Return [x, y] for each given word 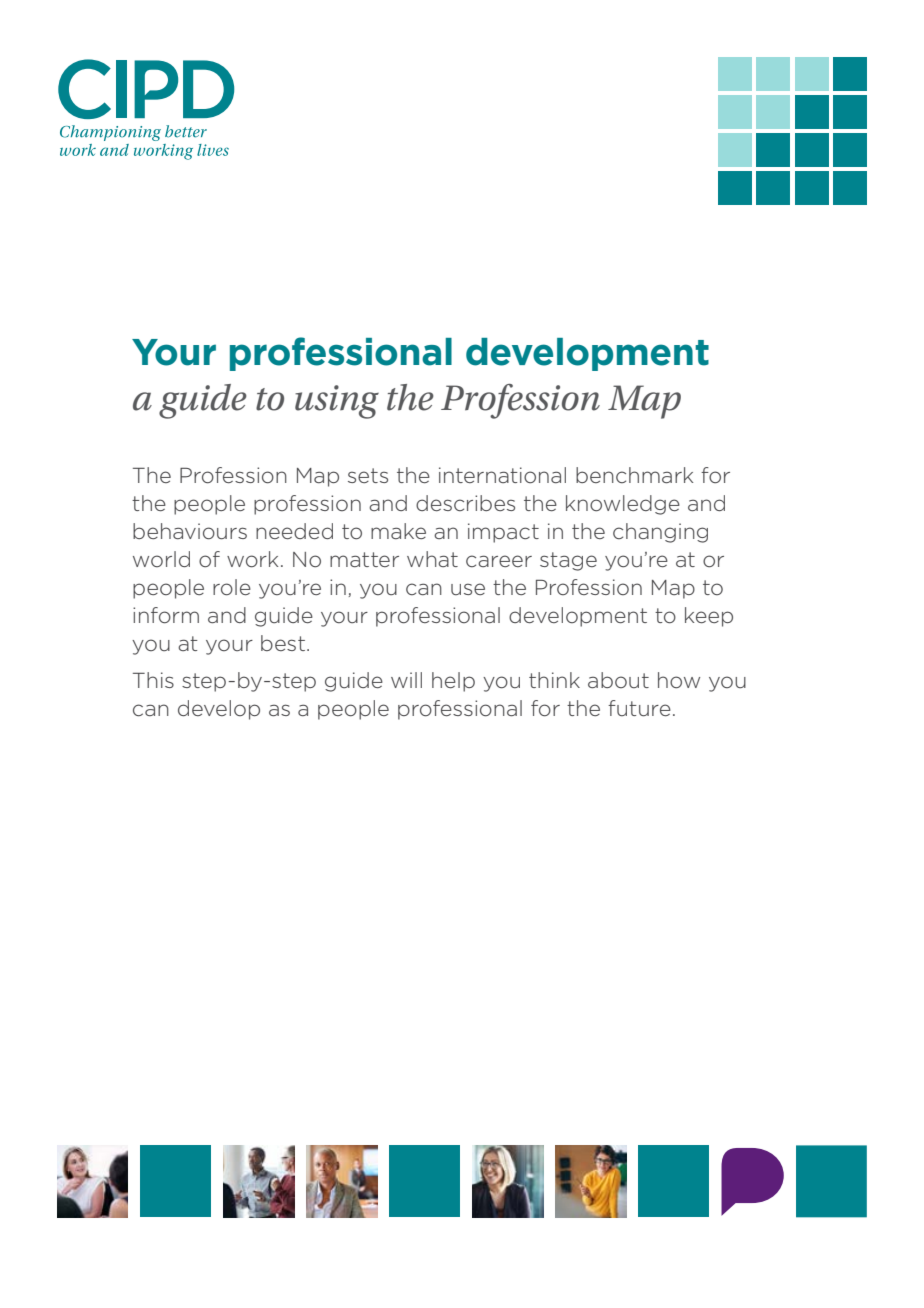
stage [568, 561]
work [252, 559]
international [502, 475]
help [453, 682]
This [153, 680]
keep [709, 617]
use [468, 589]
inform [166, 615]
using [337, 402]
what [432, 559]
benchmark [634, 475]
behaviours [190, 531]
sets [368, 475]
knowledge [623, 505]
